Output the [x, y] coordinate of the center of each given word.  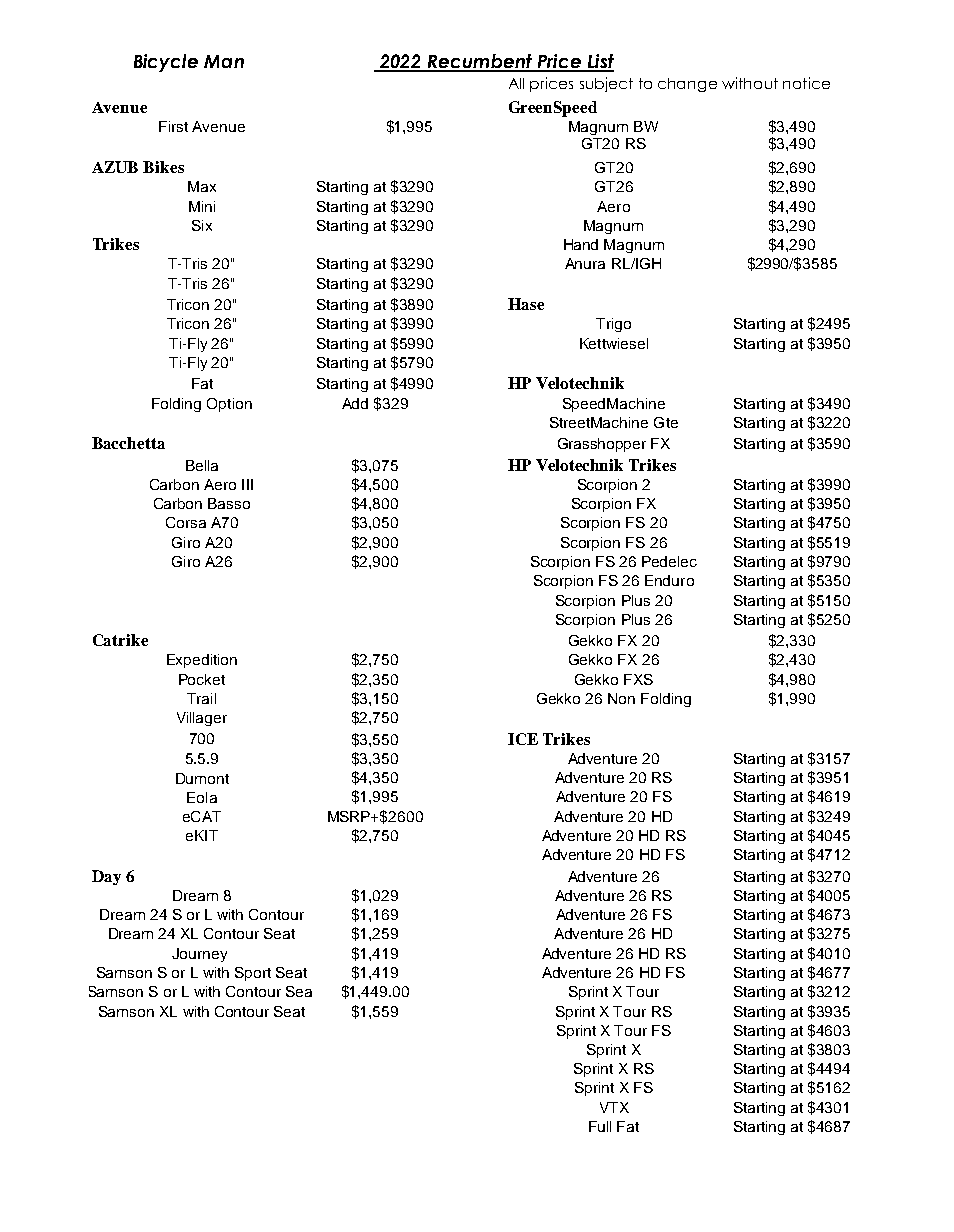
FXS [638, 679]
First [173, 126]
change [687, 85]
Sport [253, 974]
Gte [666, 422]
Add [355, 403]
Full [600, 1126]
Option [229, 405]
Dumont [202, 778]
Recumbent [479, 62]
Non [621, 698]
